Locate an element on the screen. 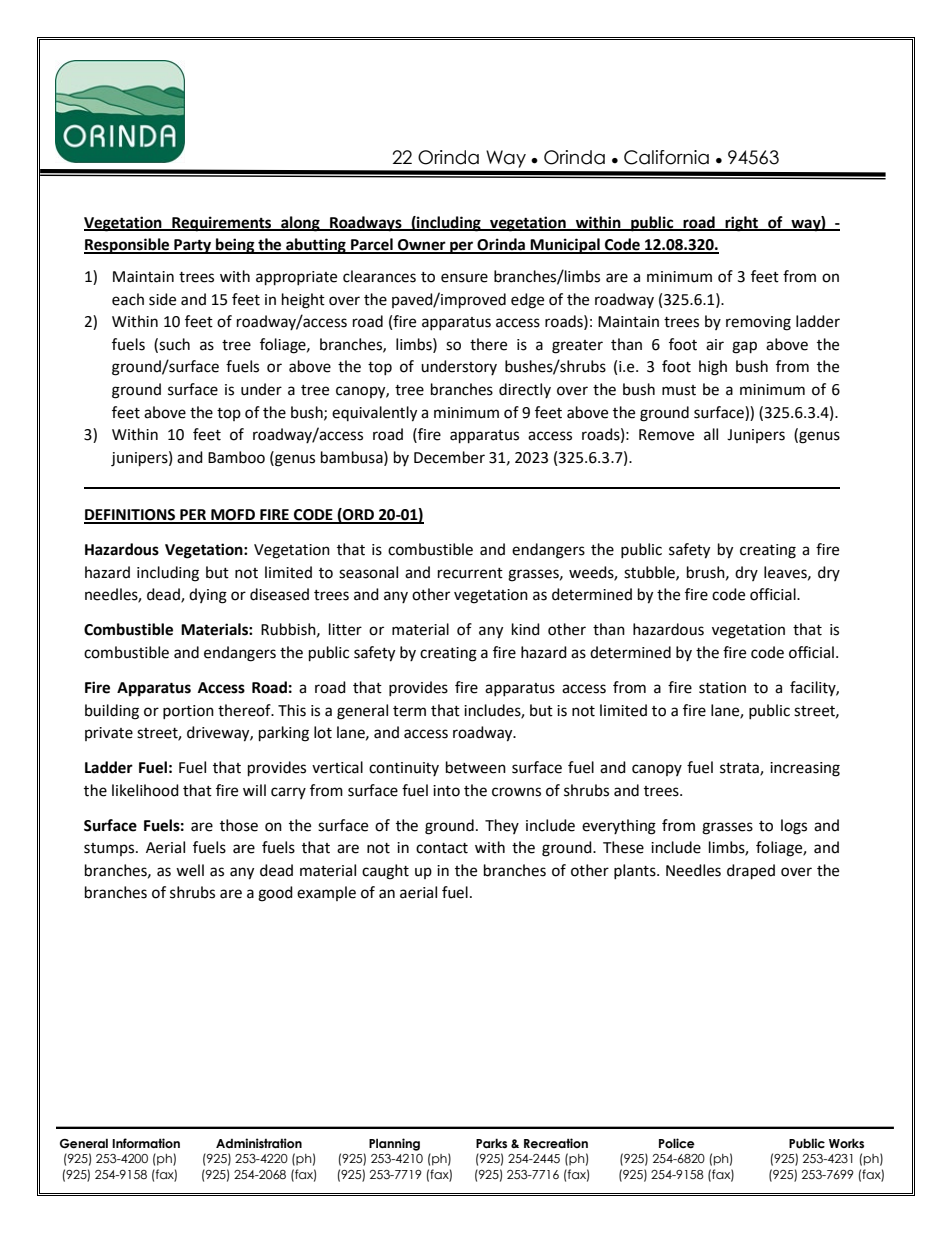 The image size is (952, 1233). station is located at coordinates (722, 688).
